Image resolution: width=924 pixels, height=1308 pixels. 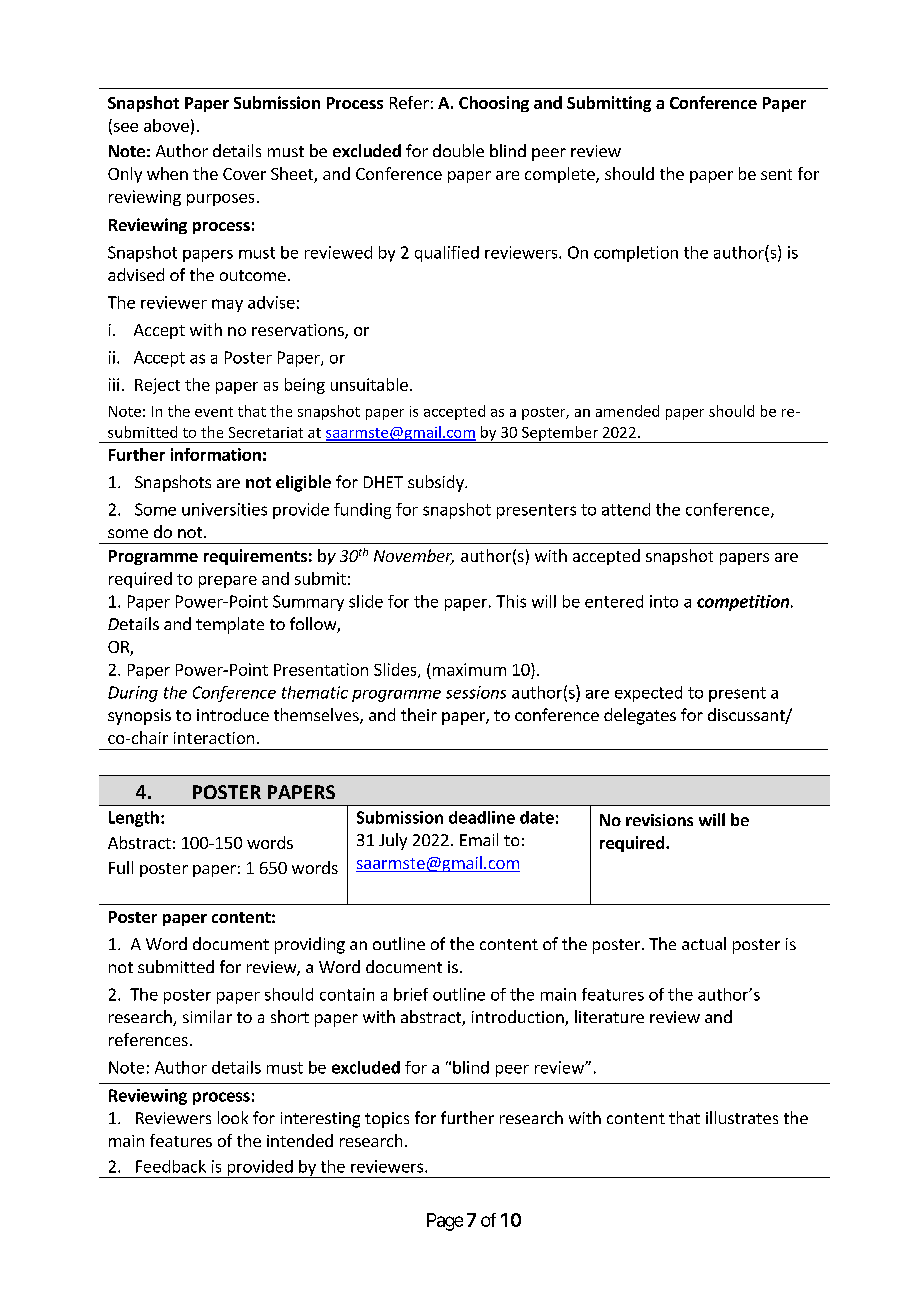 What do you see at coordinates (445, 1222) in the document?
I see `Page` at bounding box center [445, 1222].
